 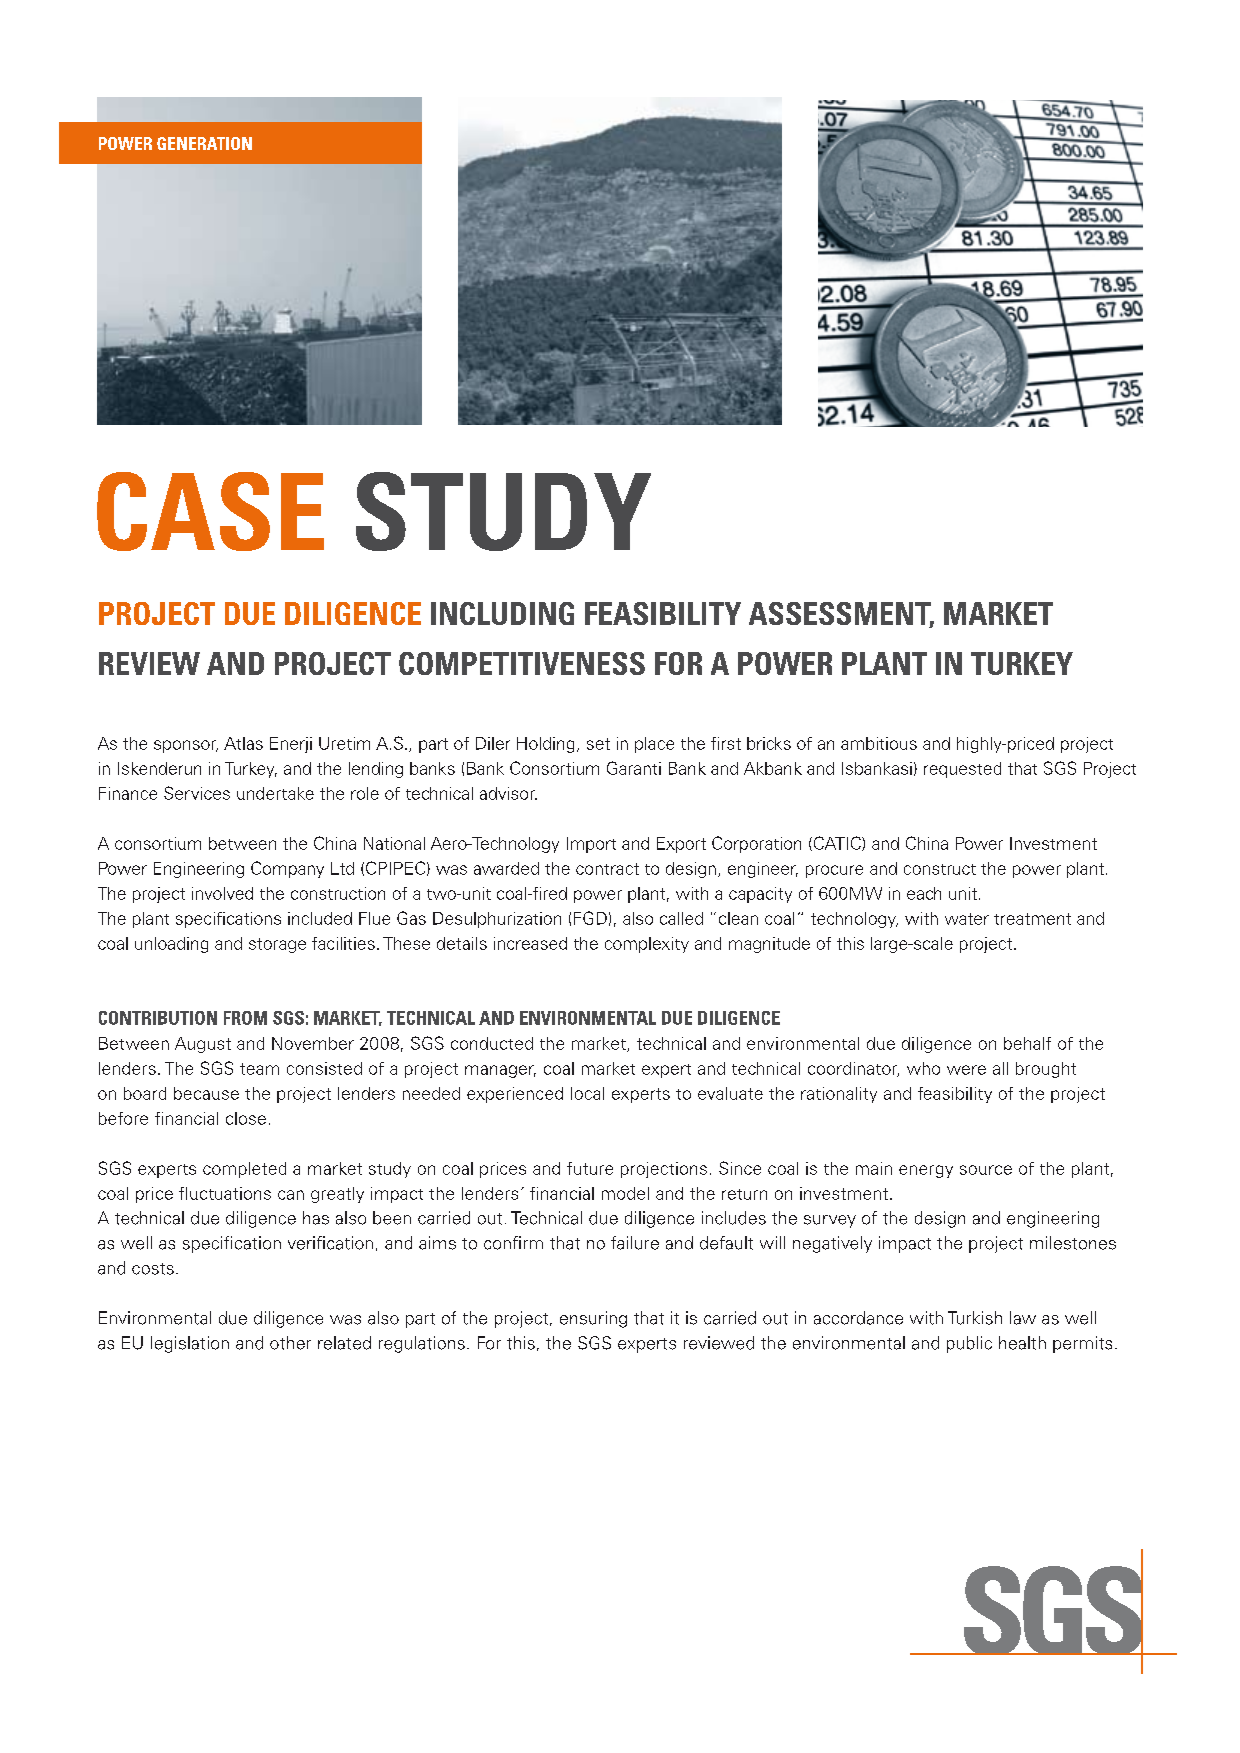 What do you see at coordinates (522, 663) in the screenshot?
I see `competitiveness` at bounding box center [522, 663].
